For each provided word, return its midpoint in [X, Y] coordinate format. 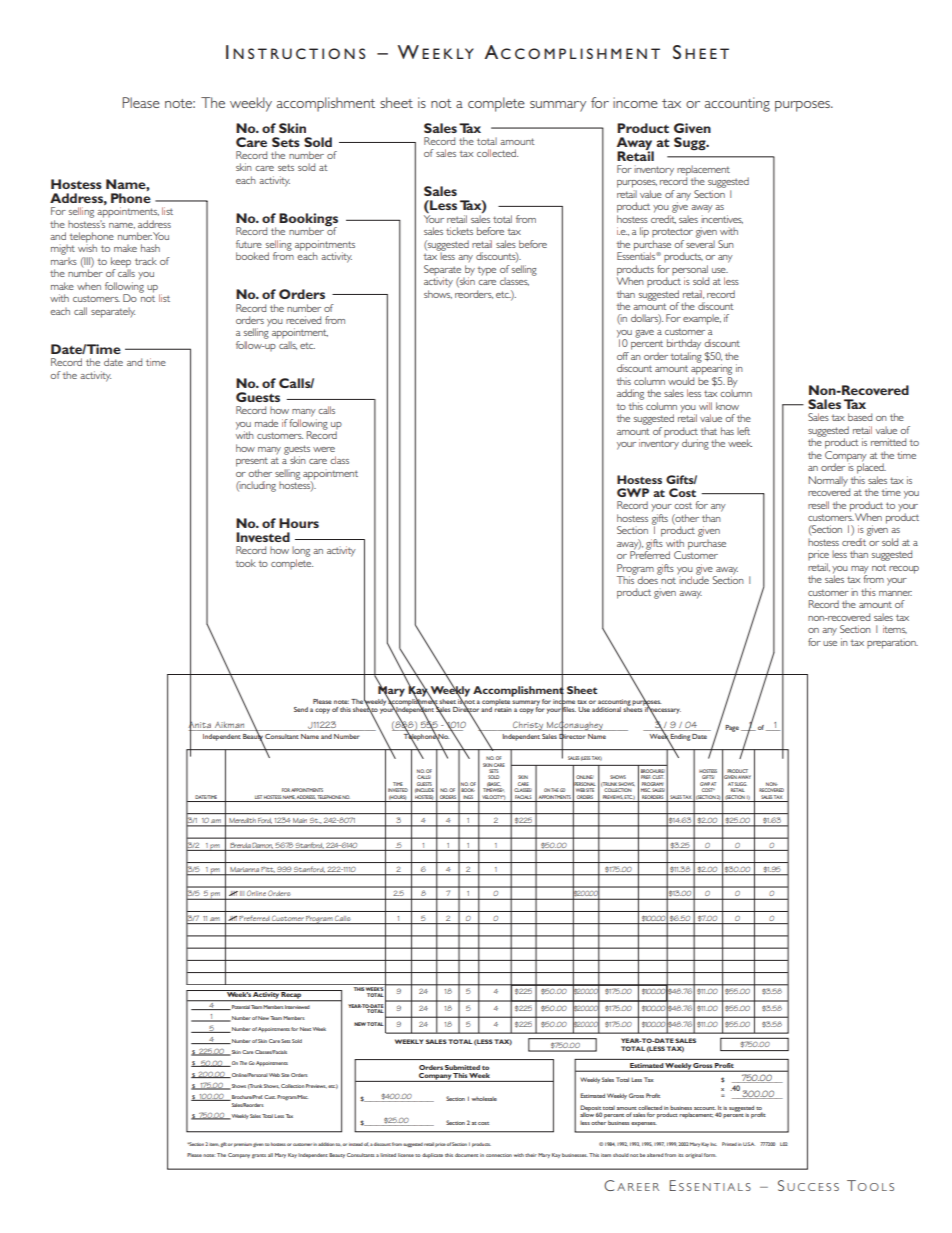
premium [243, 1145]
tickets [459, 231]
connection [499, 1155]
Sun [726, 244]
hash [150, 248]
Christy [528, 726]
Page [732, 728]
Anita [199, 724]
